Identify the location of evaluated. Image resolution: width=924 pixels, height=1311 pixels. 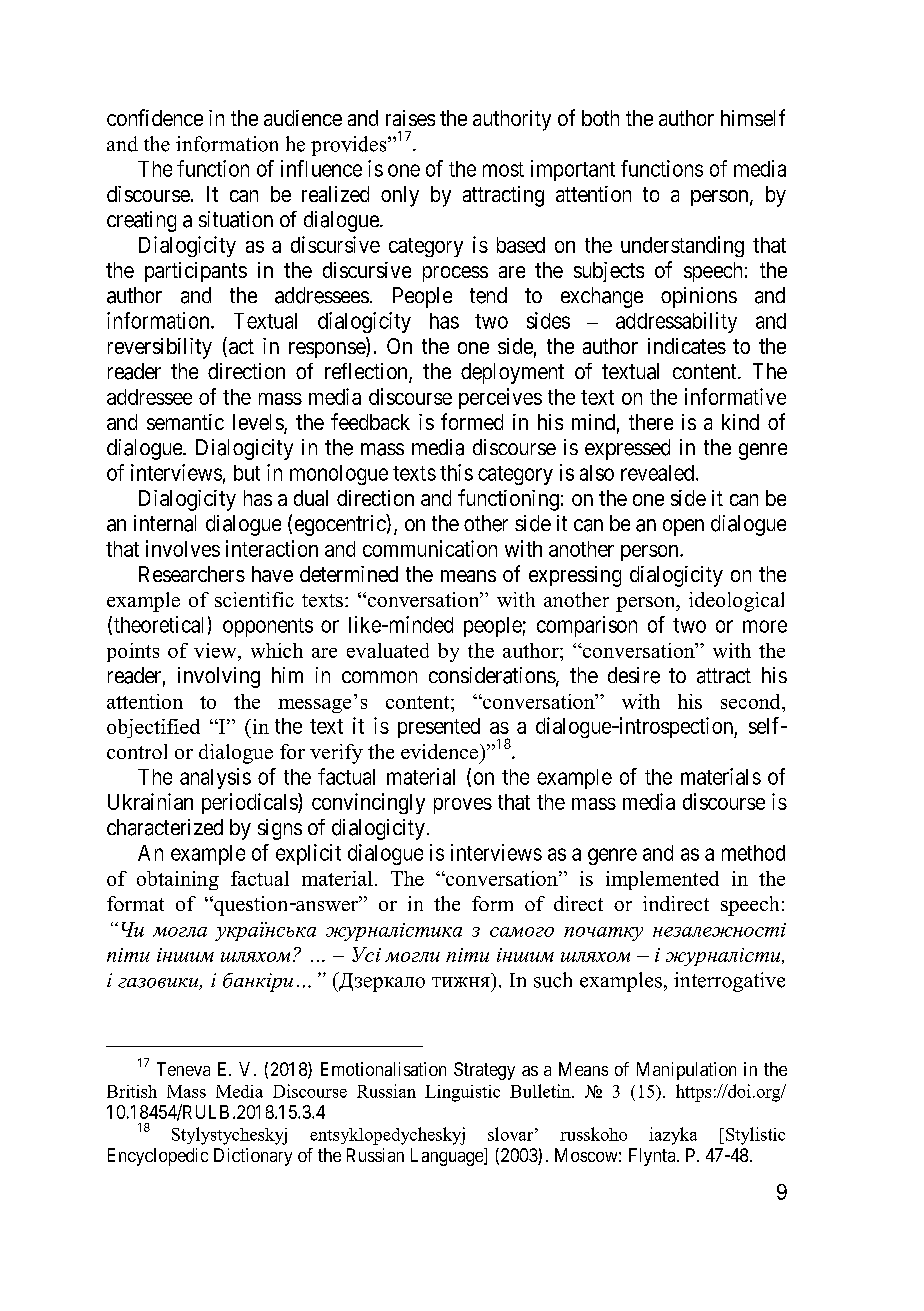
(388, 650).
